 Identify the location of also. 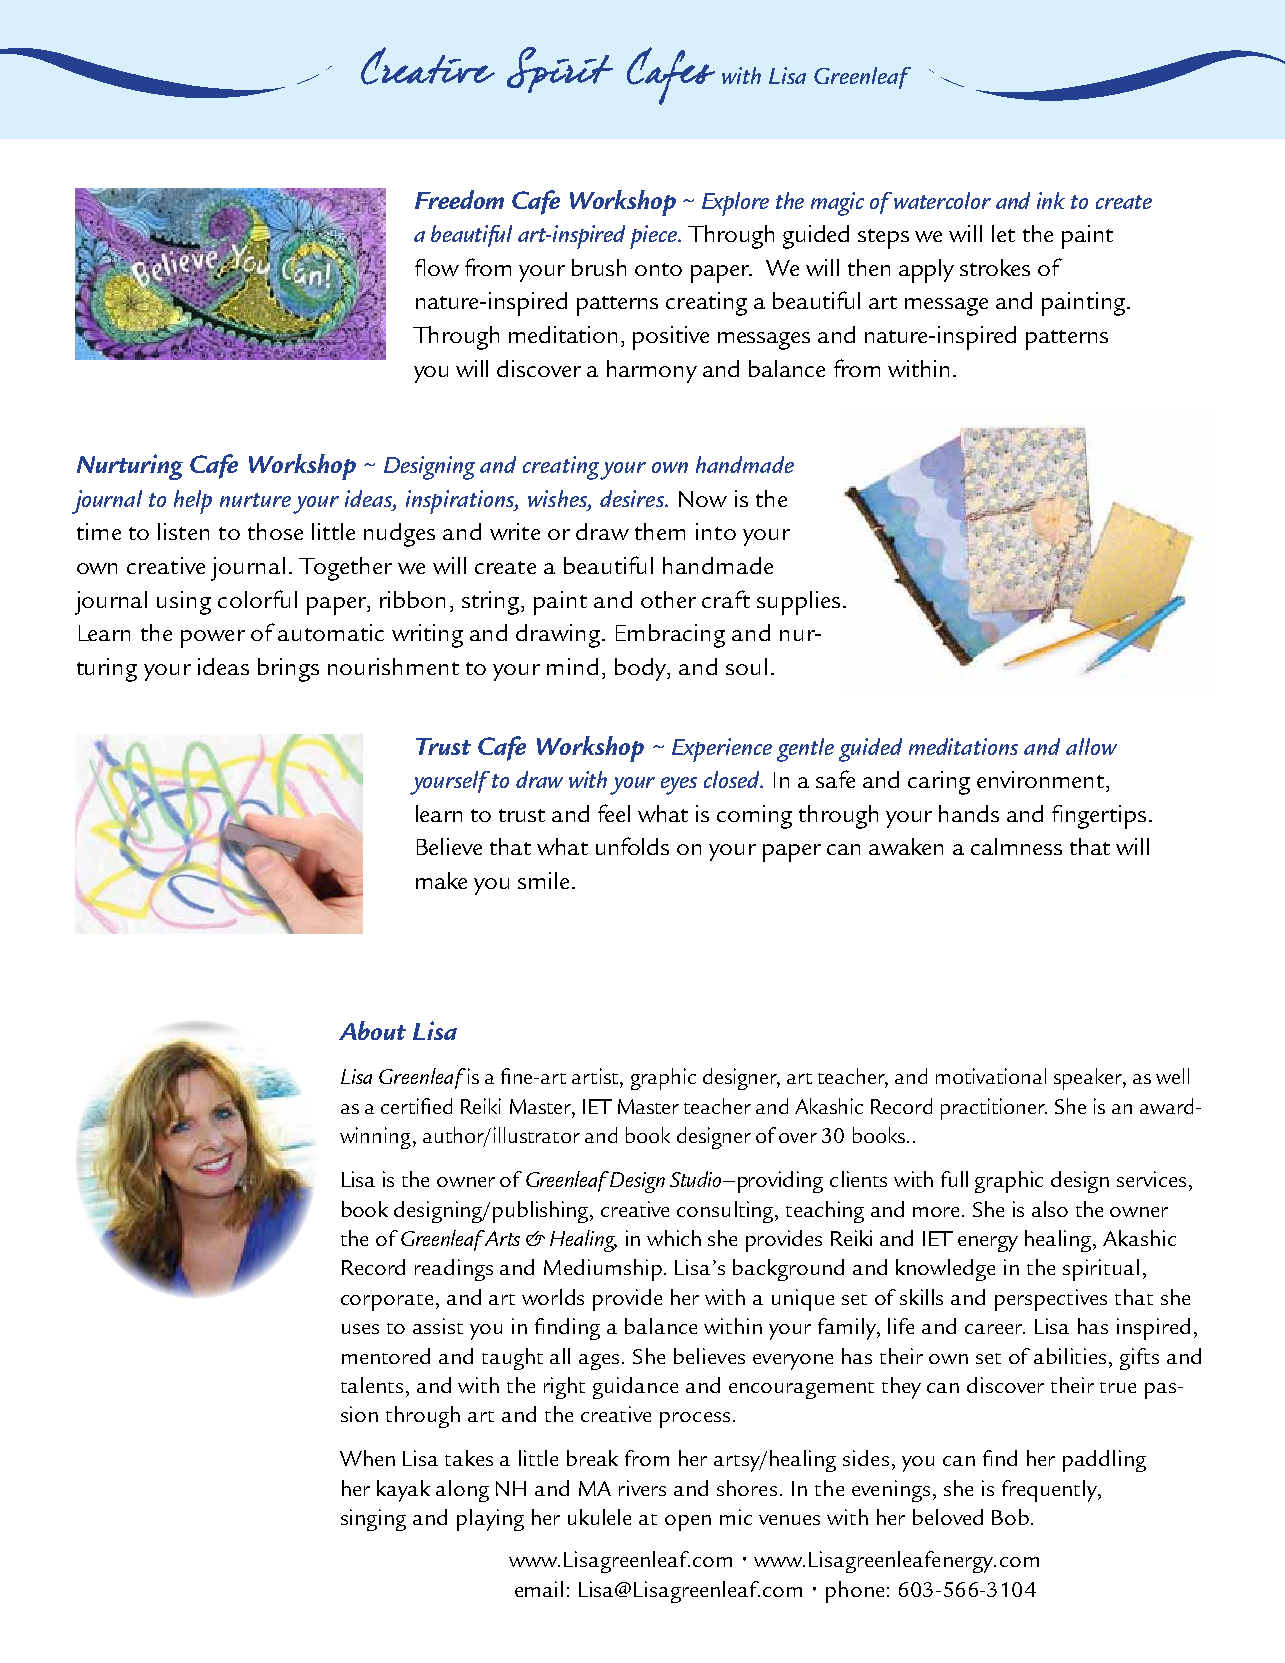
(1050, 1209).
